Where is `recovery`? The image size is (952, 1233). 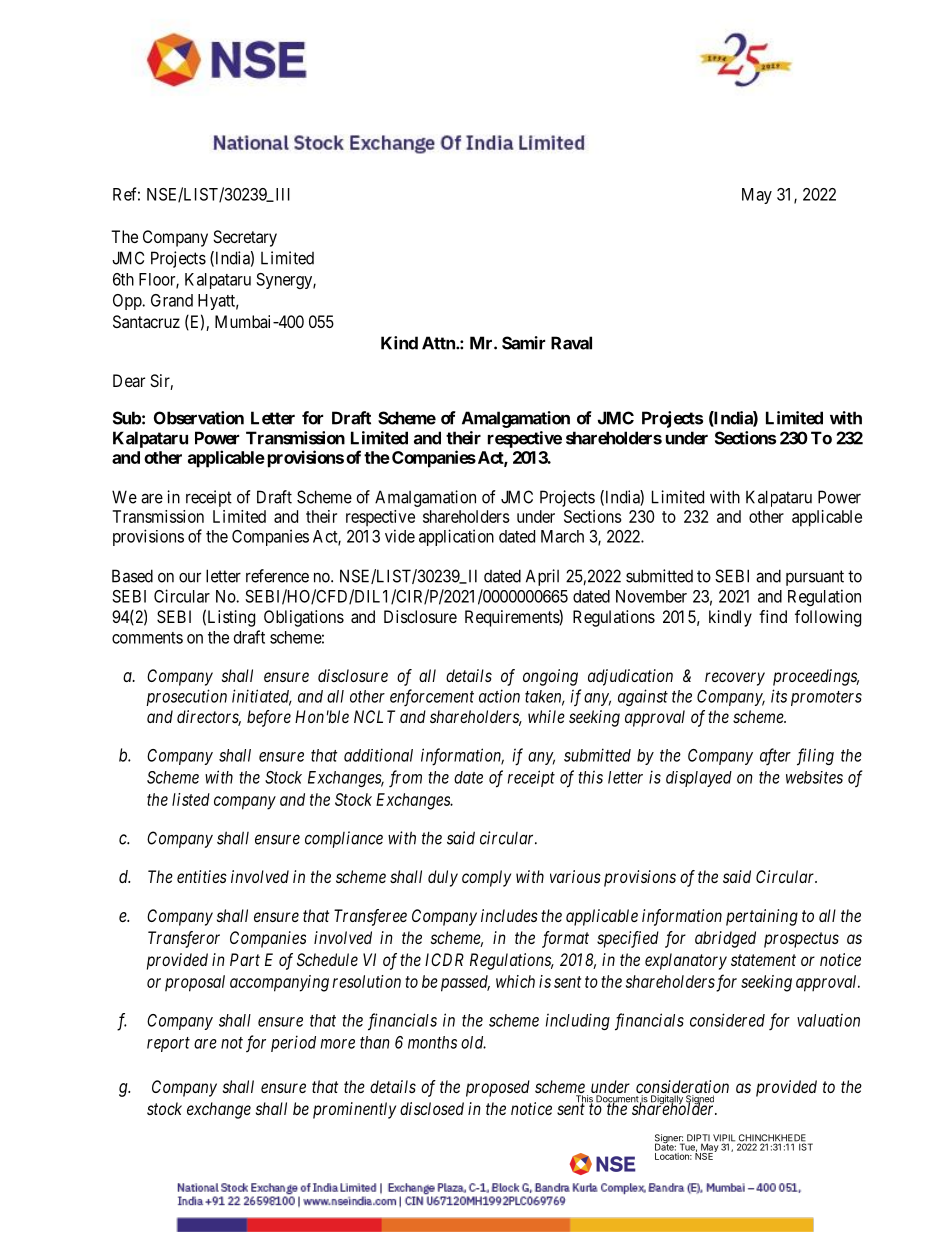 recovery is located at coordinates (735, 679).
